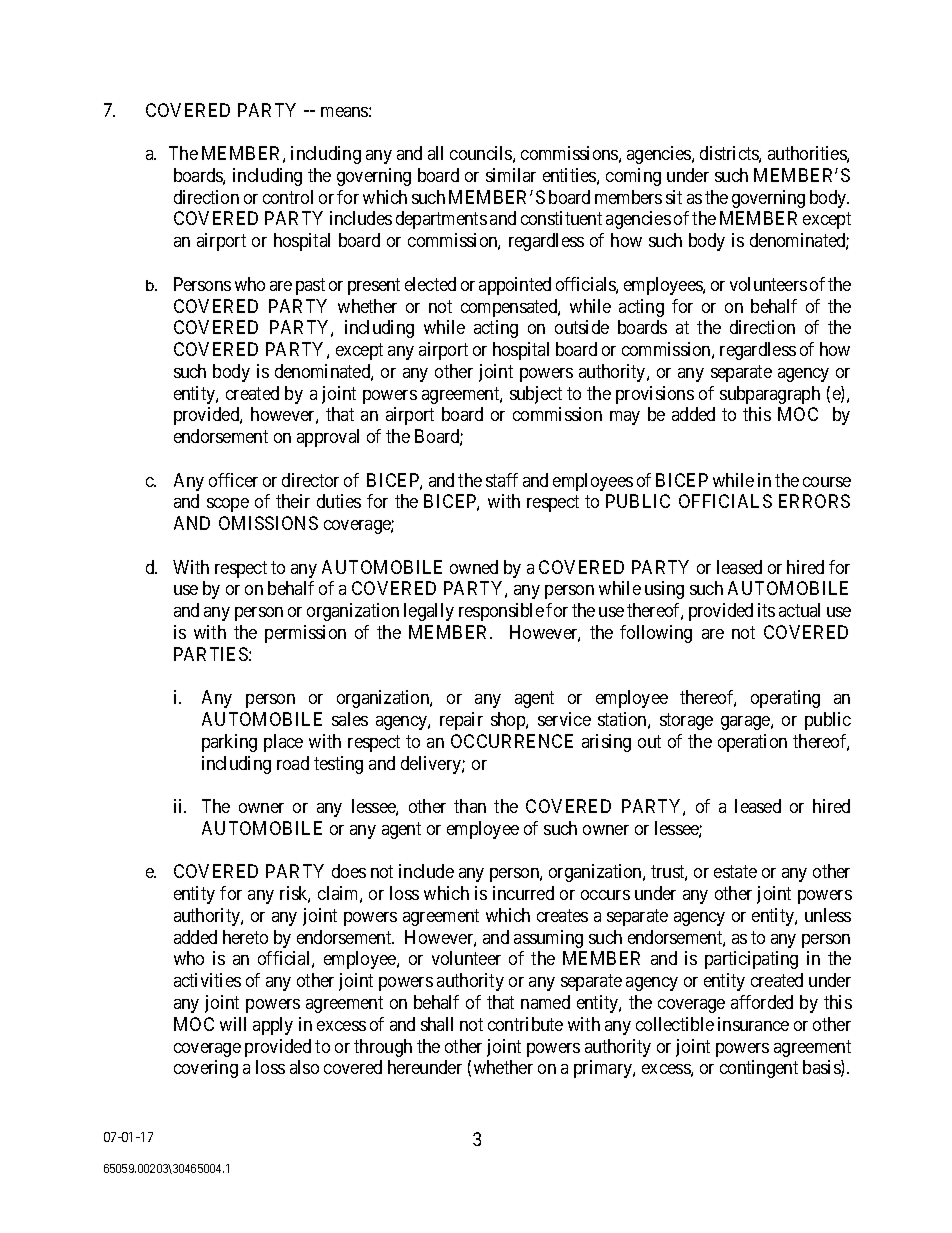 The image size is (952, 1233). Describe the element at coordinates (655, 395) in the screenshot. I see `provisions` at that location.
